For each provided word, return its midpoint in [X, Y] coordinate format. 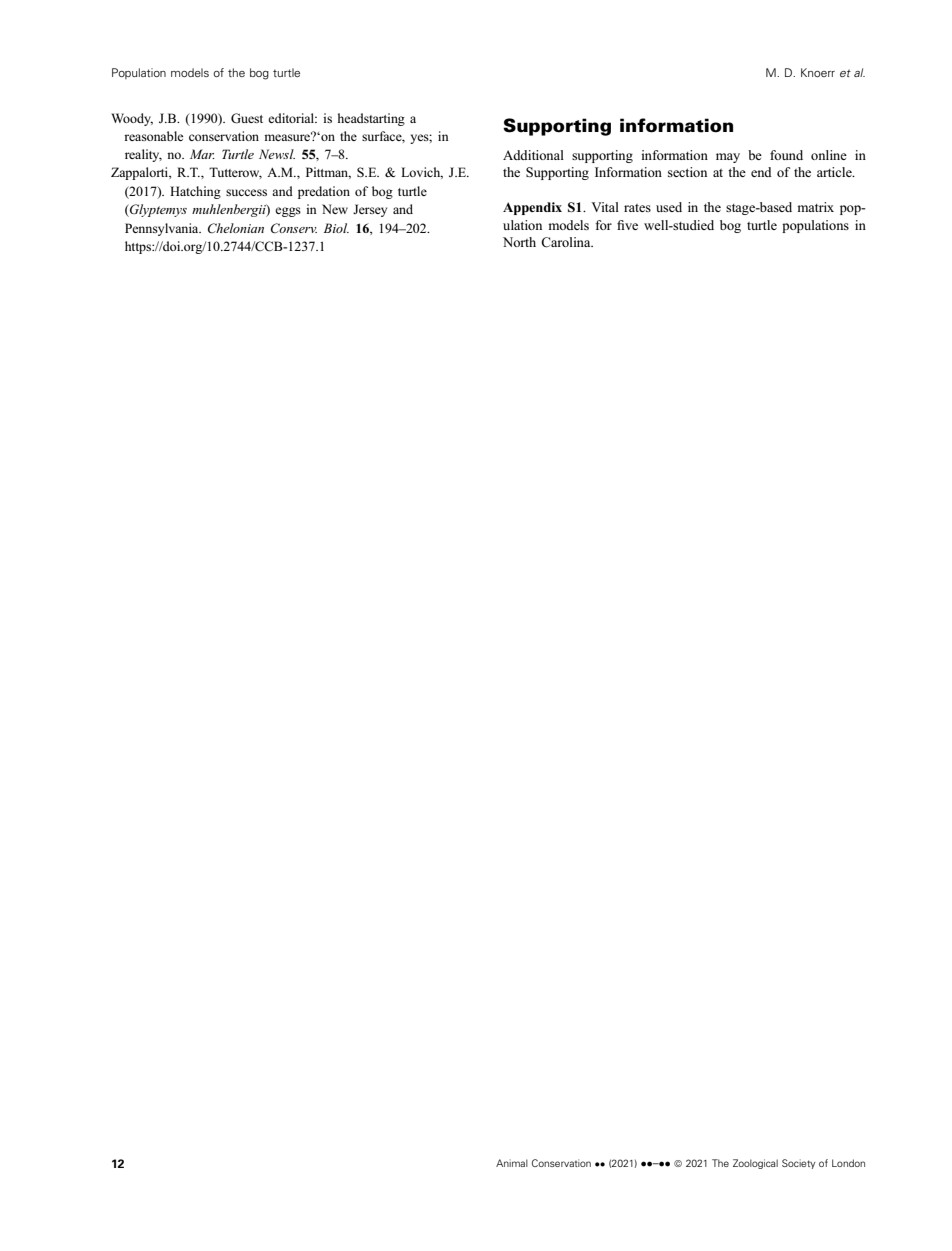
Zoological [755, 1164]
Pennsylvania [163, 229]
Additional [533, 155]
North [519, 242]
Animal [512, 1163]
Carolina [567, 242]
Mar [202, 154]
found [786, 155]
